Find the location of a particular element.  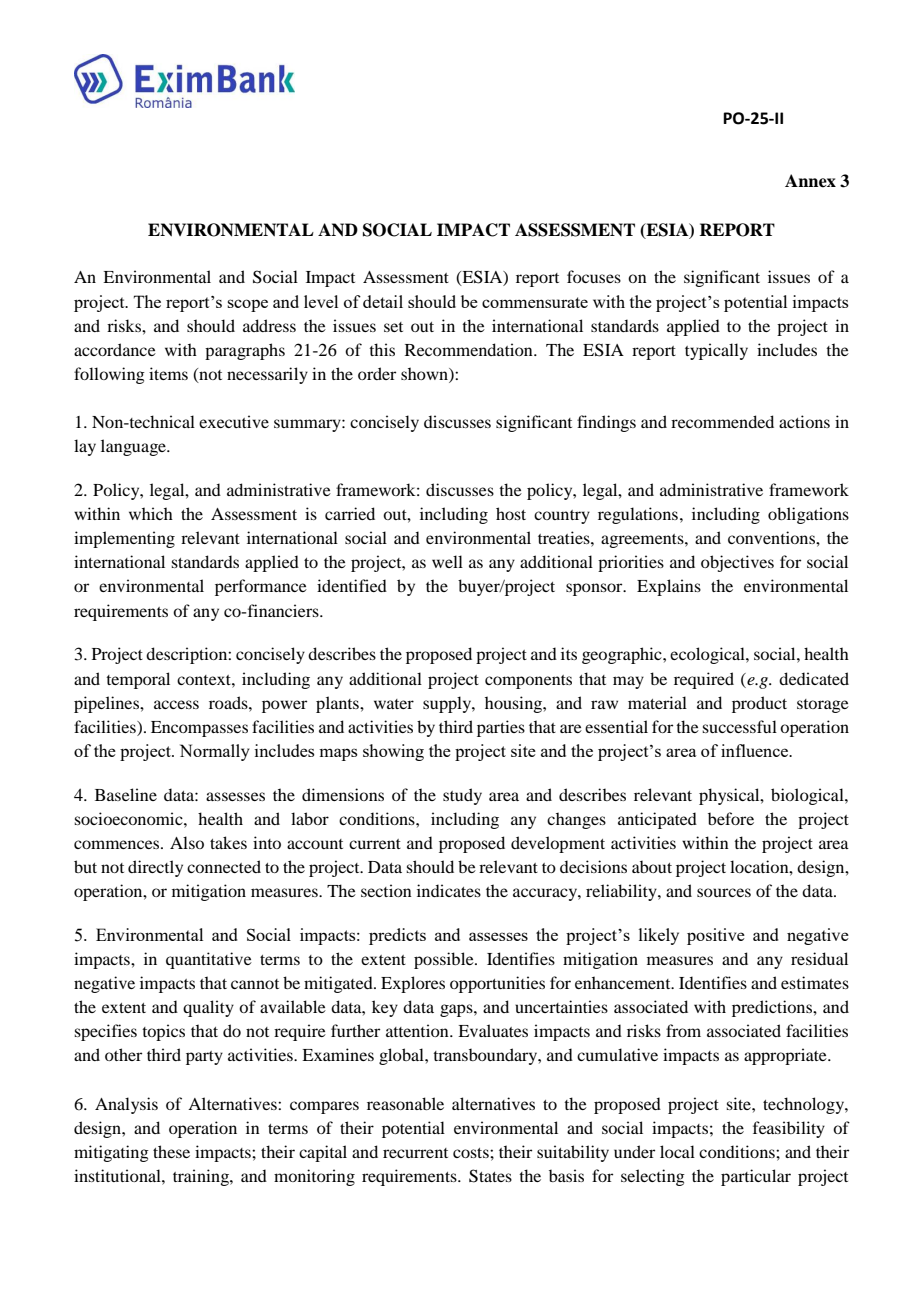

scope is located at coordinates (247, 305).
